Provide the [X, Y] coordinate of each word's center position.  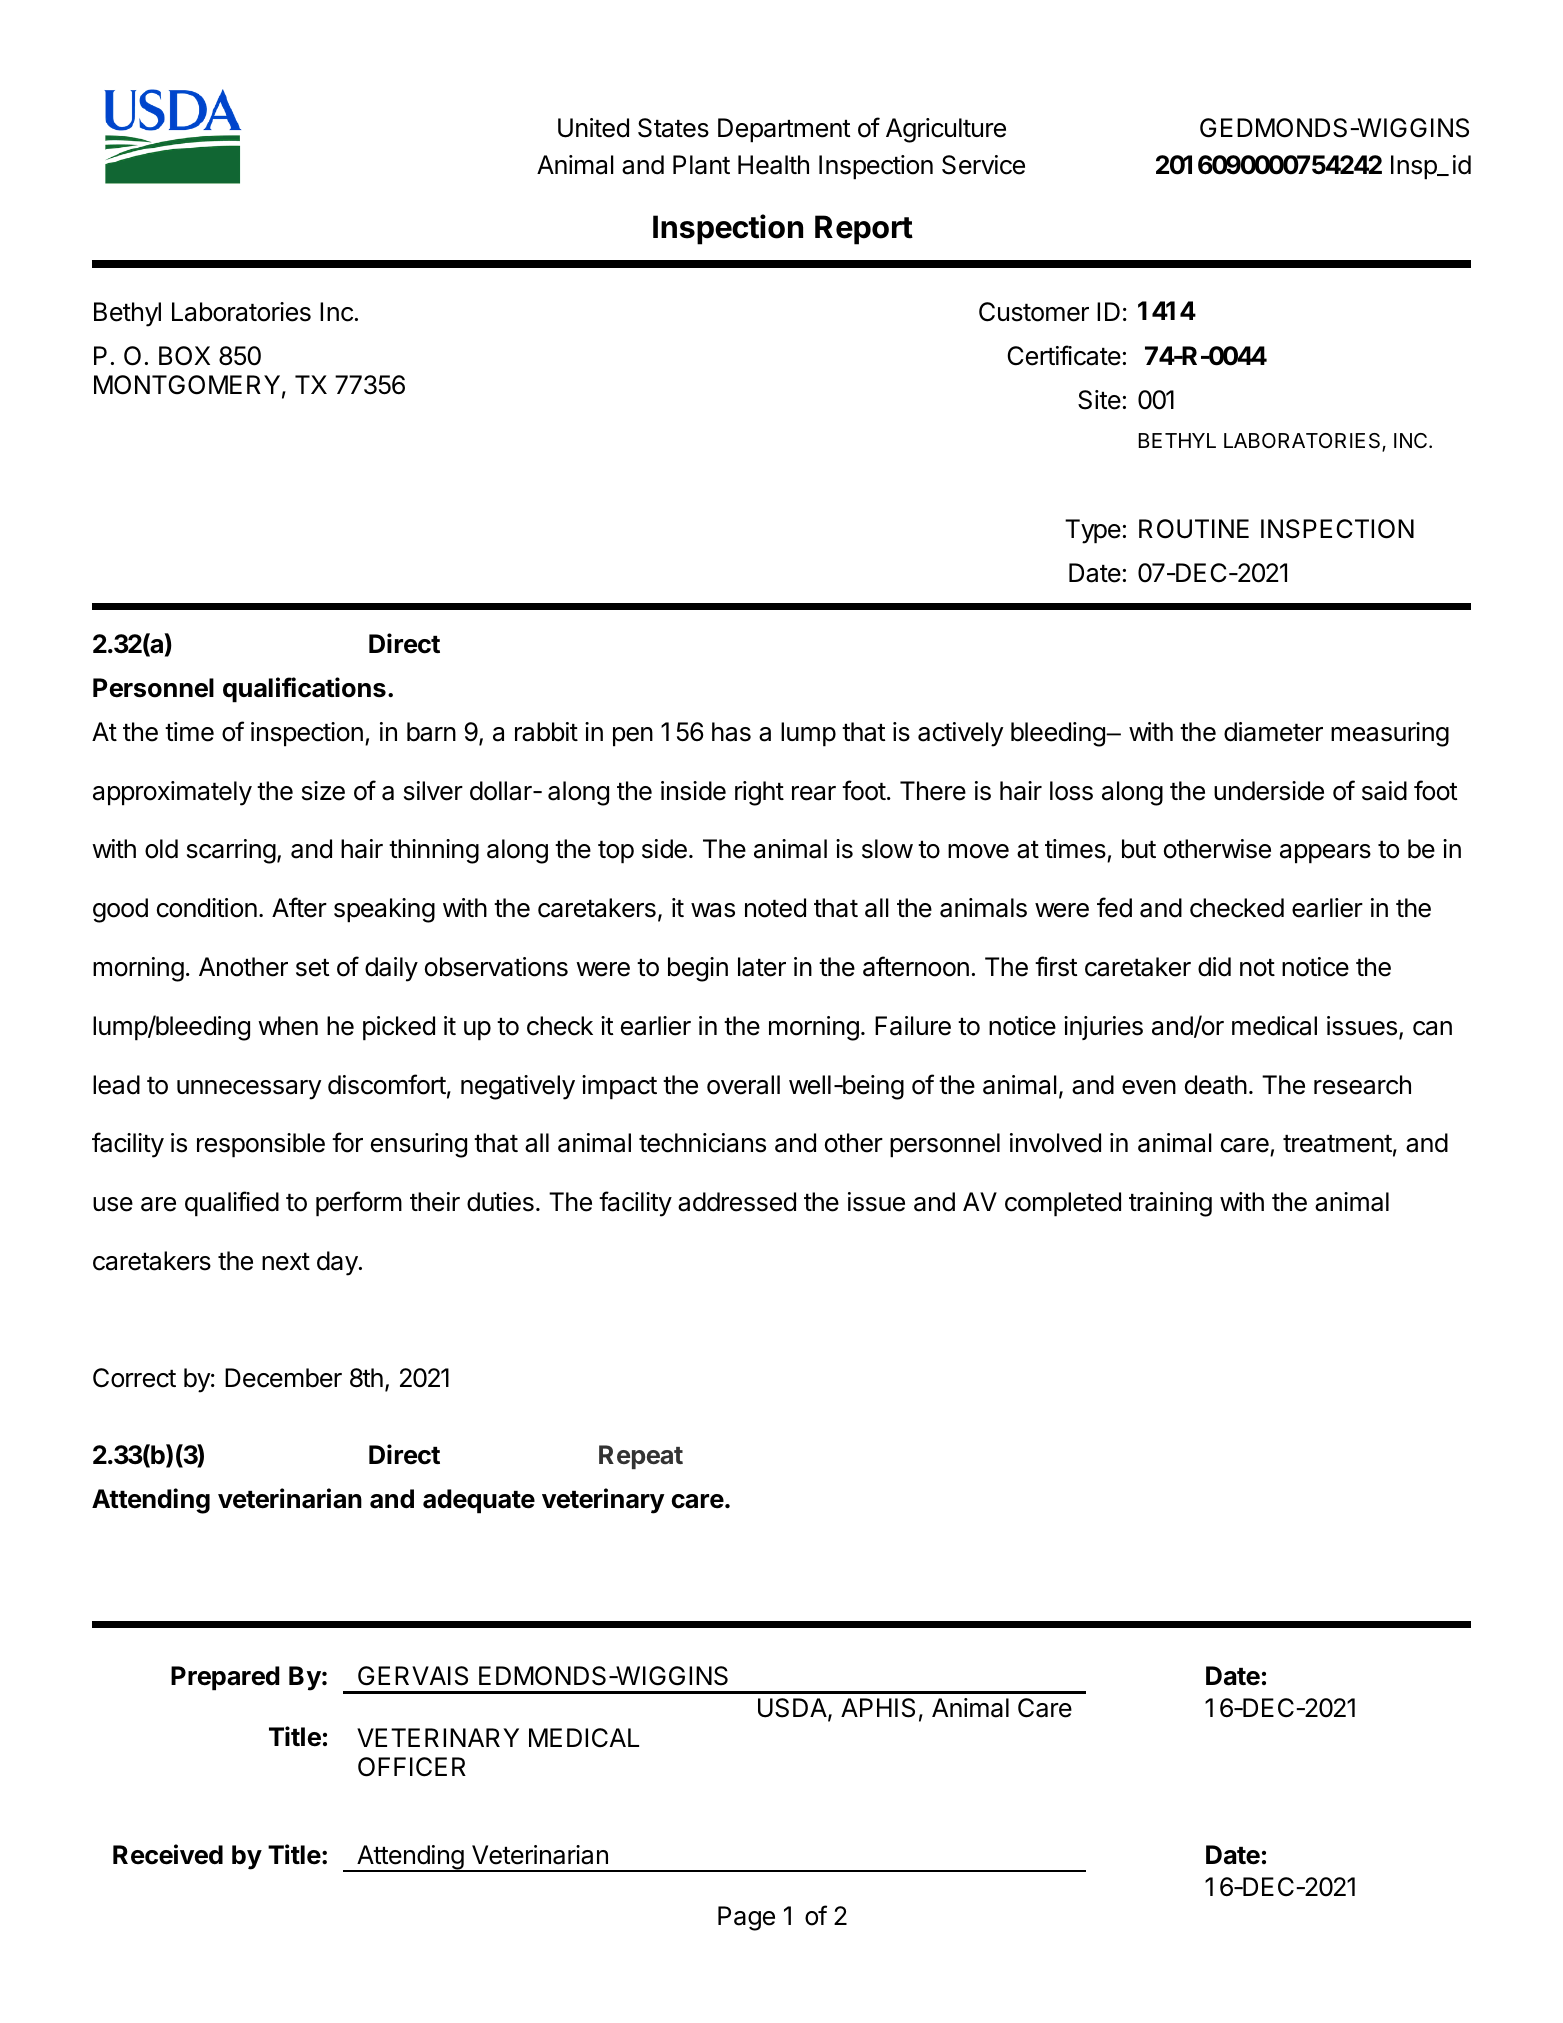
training [1170, 1204]
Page [746, 1918]
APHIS [878, 1708]
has [731, 732]
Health [773, 165]
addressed [737, 1202]
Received [168, 1854]
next [286, 1262]
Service [983, 165]
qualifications [304, 690]
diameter [1273, 732]
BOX [184, 356]
